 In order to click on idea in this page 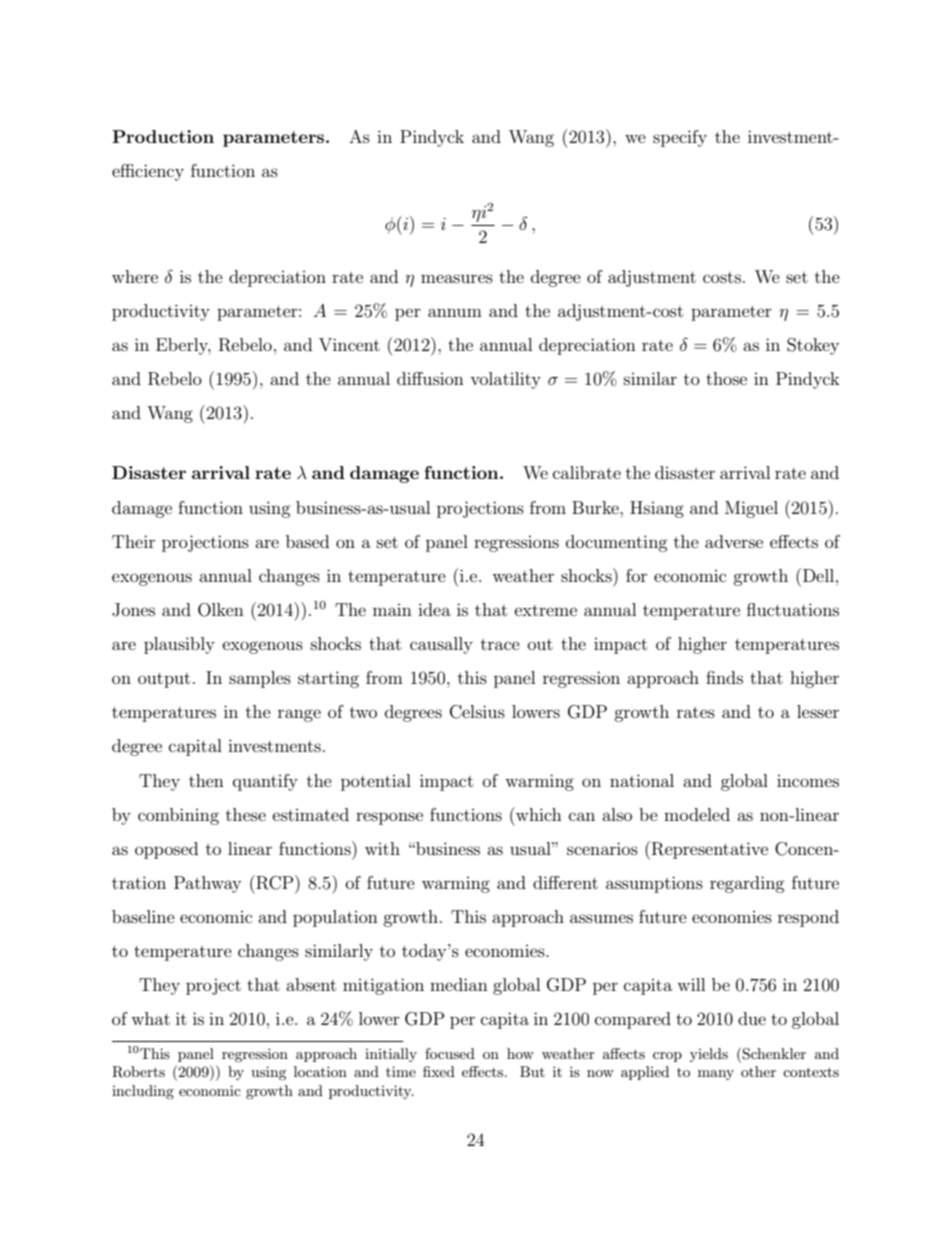, I will do `click(434, 609)`.
